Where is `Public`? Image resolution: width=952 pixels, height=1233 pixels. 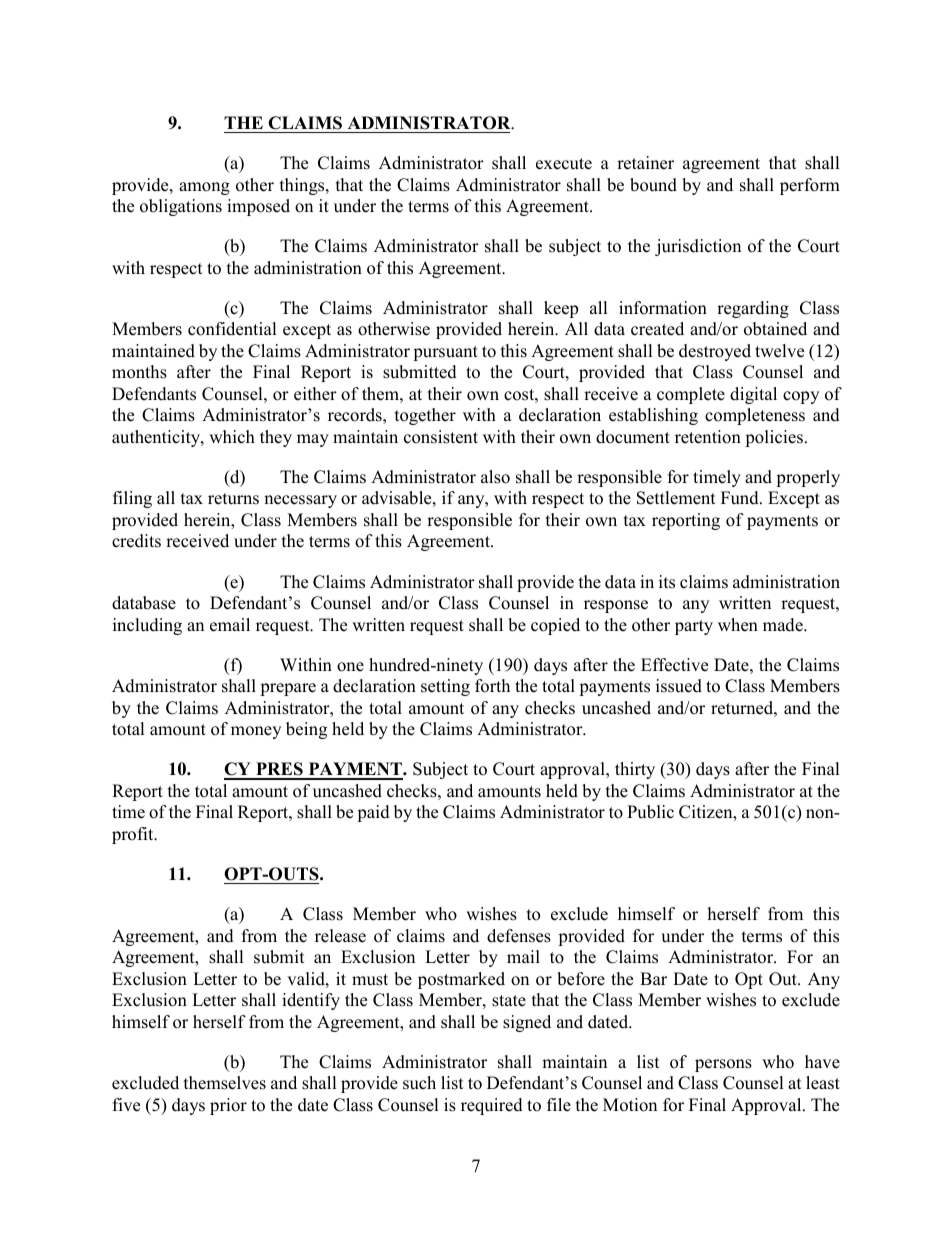 Public is located at coordinates (650, 812).
